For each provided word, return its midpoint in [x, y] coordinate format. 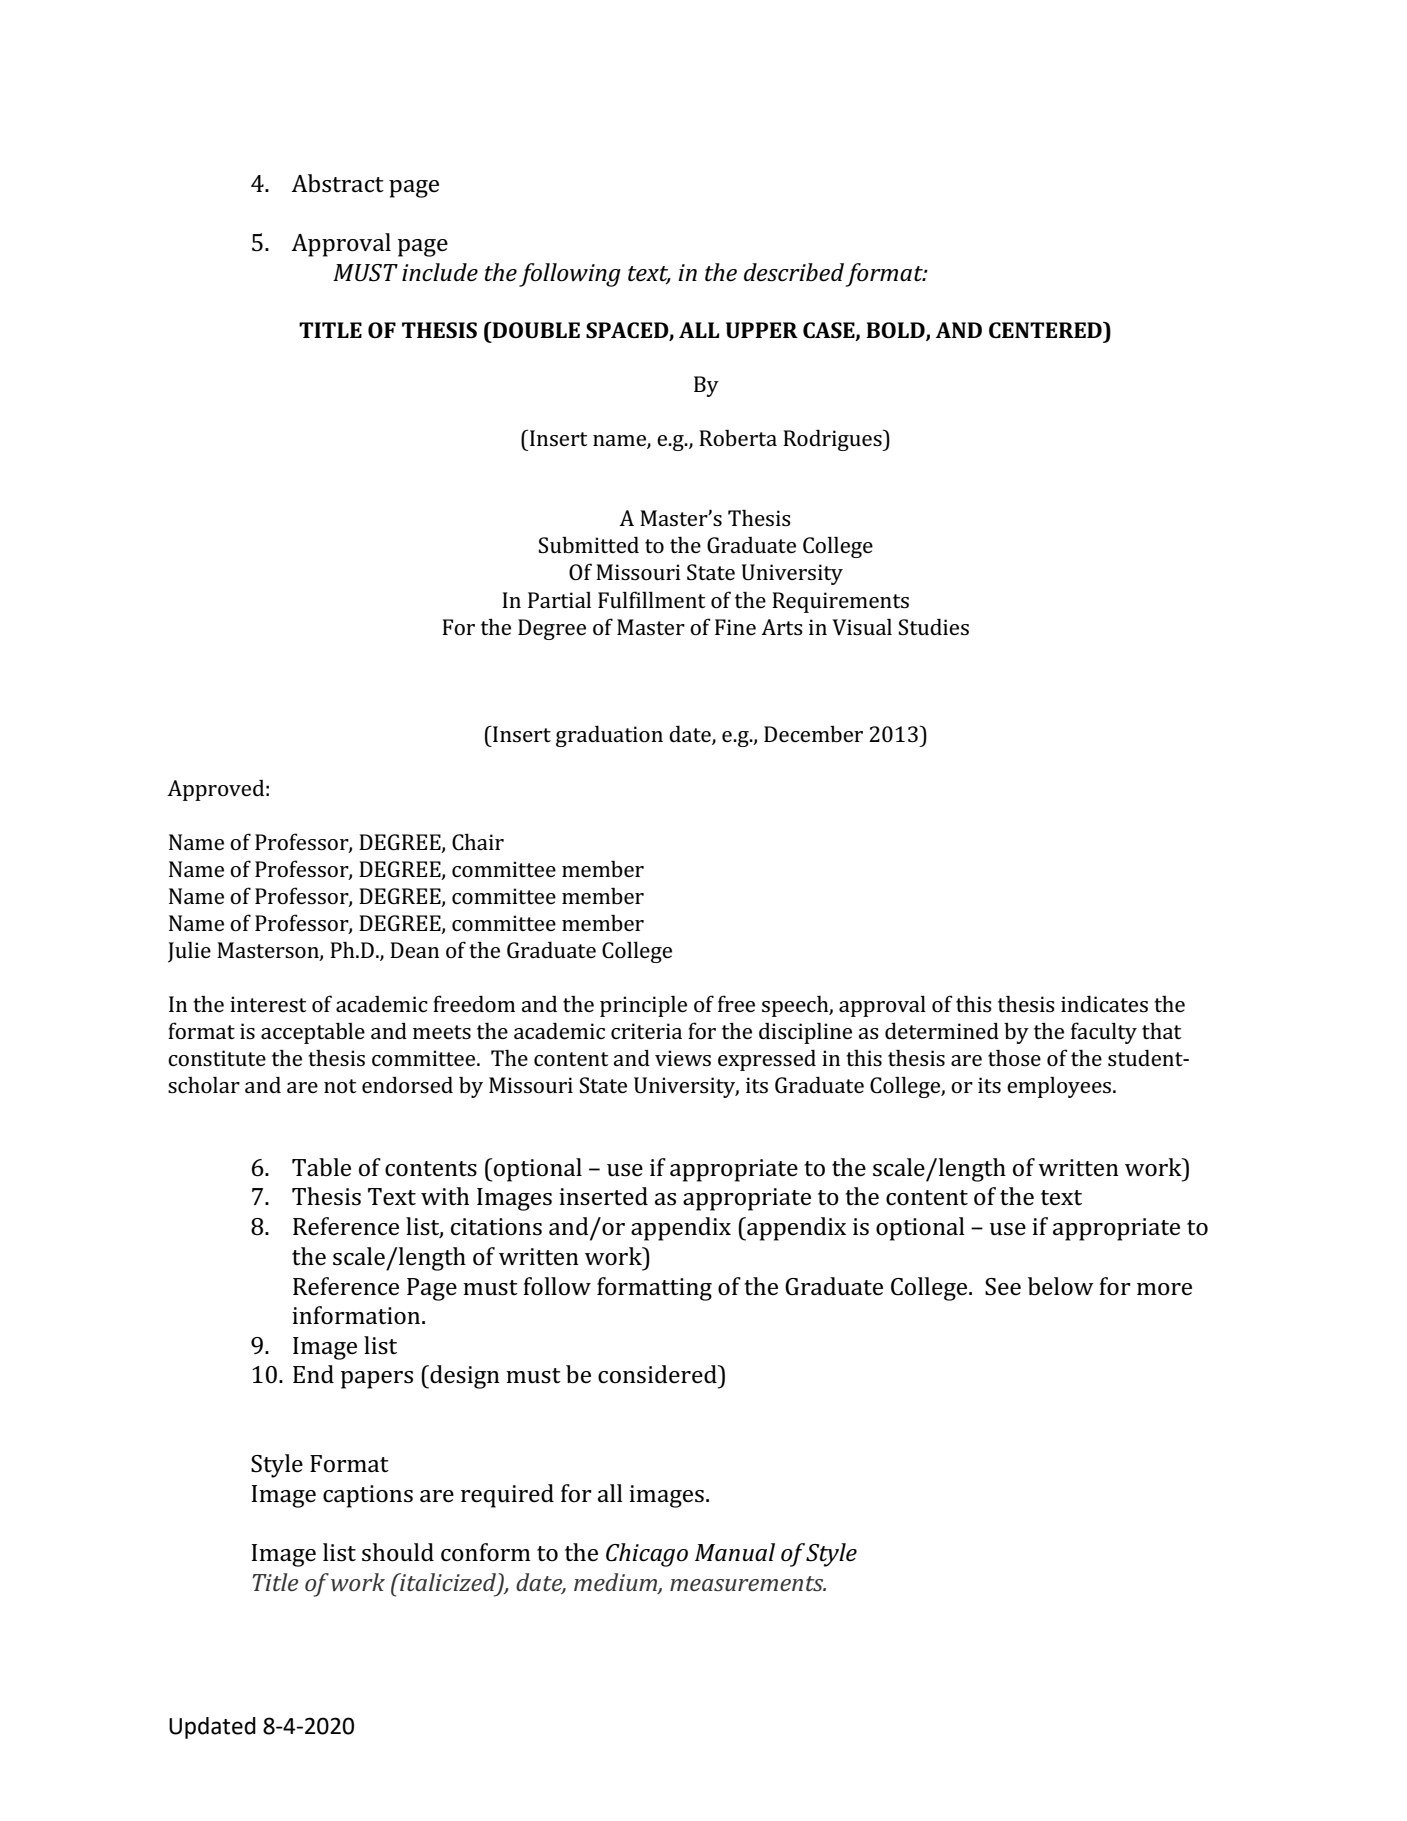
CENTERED [1046, 330]
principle [643, 1006]
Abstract [337, 183]
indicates [1104, 1003]
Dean [414, 950]
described [794, 272]
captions [368, 1496]
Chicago [647, 1555]
